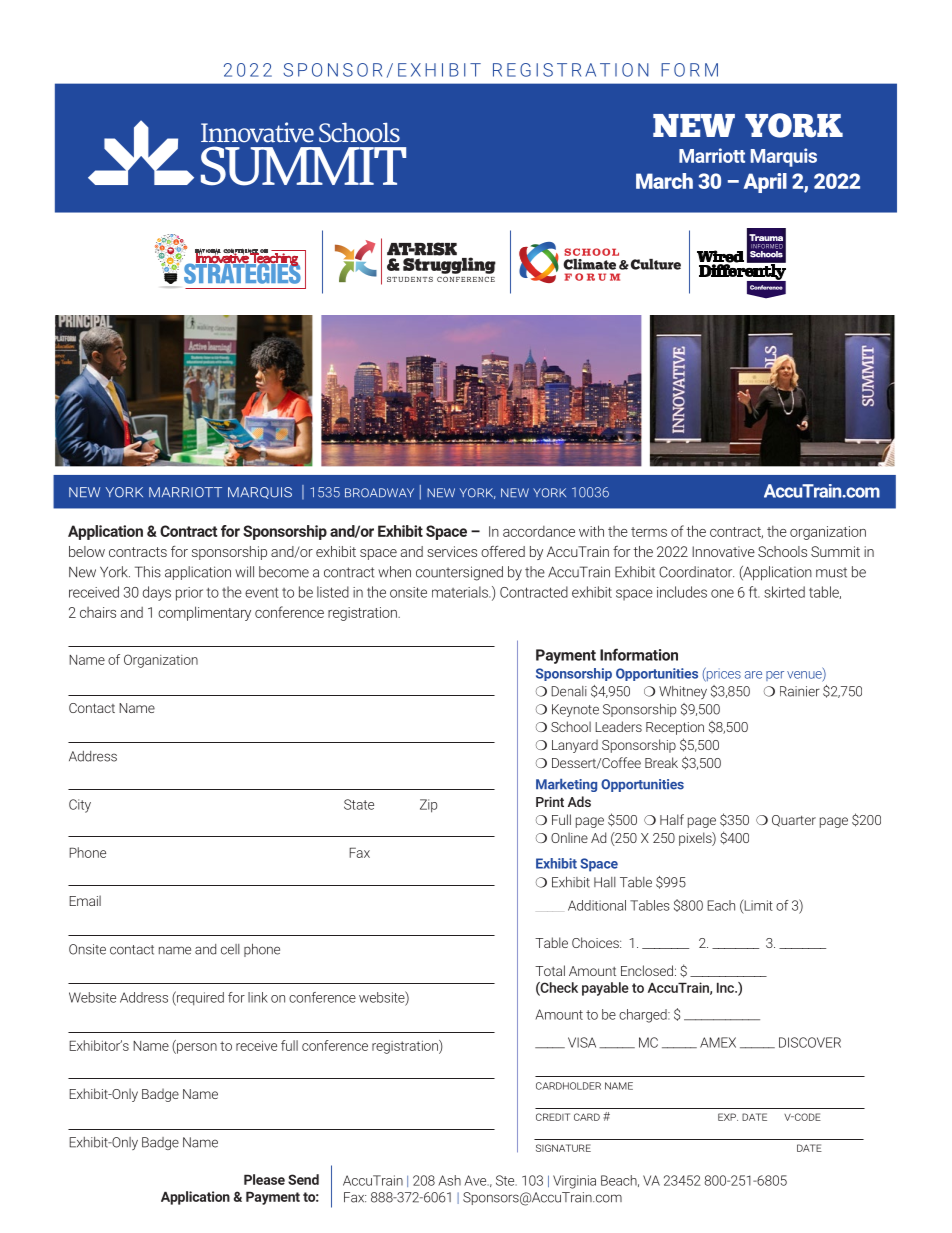 The image size is (952, 1233). Describe the element at coordinates (539, 531) in the page. I see `accordance` at that location.
